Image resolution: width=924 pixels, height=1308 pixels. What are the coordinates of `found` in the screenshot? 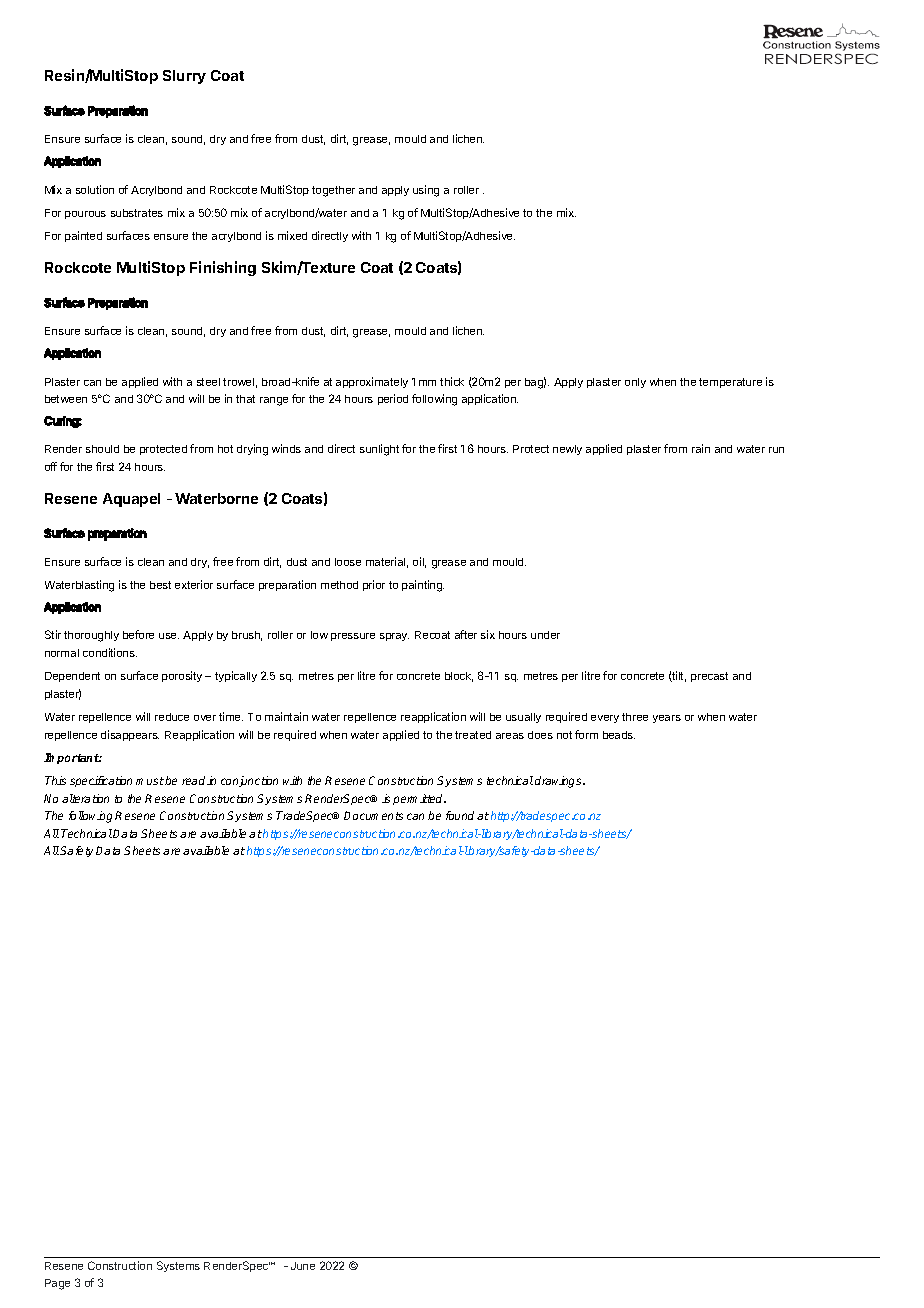 It's located at (460, 815).
